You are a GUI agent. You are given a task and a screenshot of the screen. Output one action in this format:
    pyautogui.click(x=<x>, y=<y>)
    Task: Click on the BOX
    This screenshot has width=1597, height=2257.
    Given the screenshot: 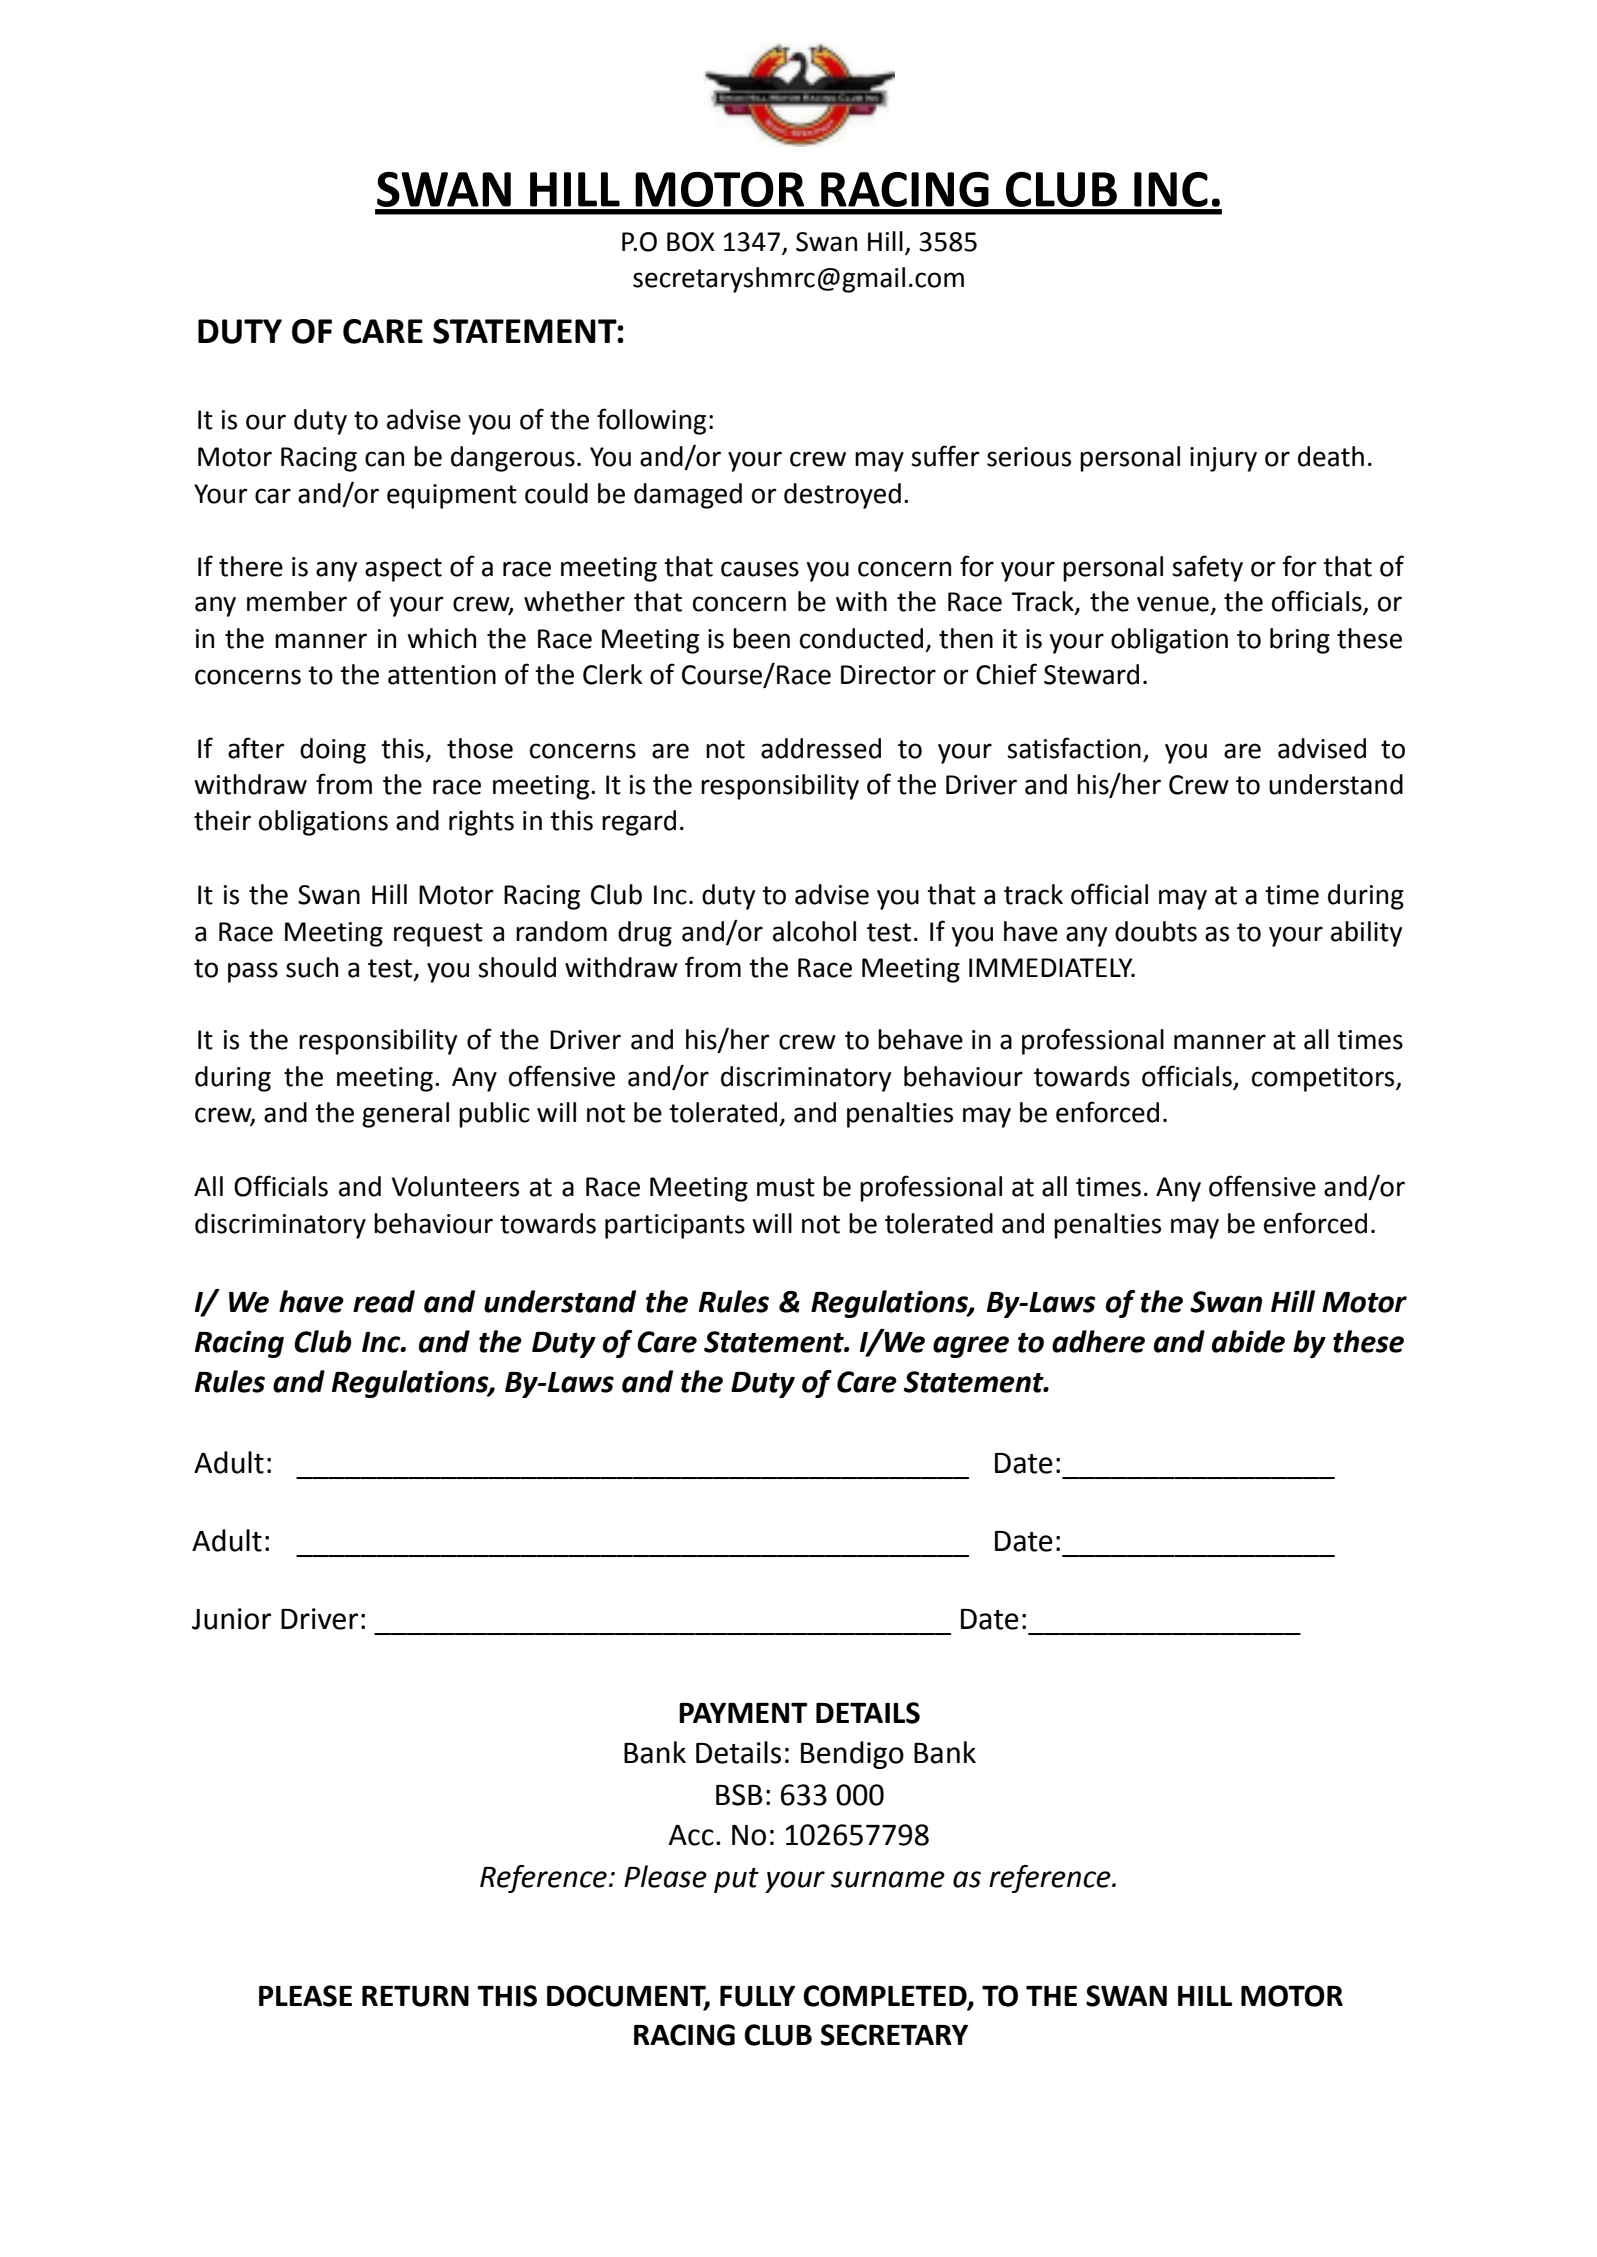 What is the action you would take?
    pyautogui.click(x=691, y=242)
